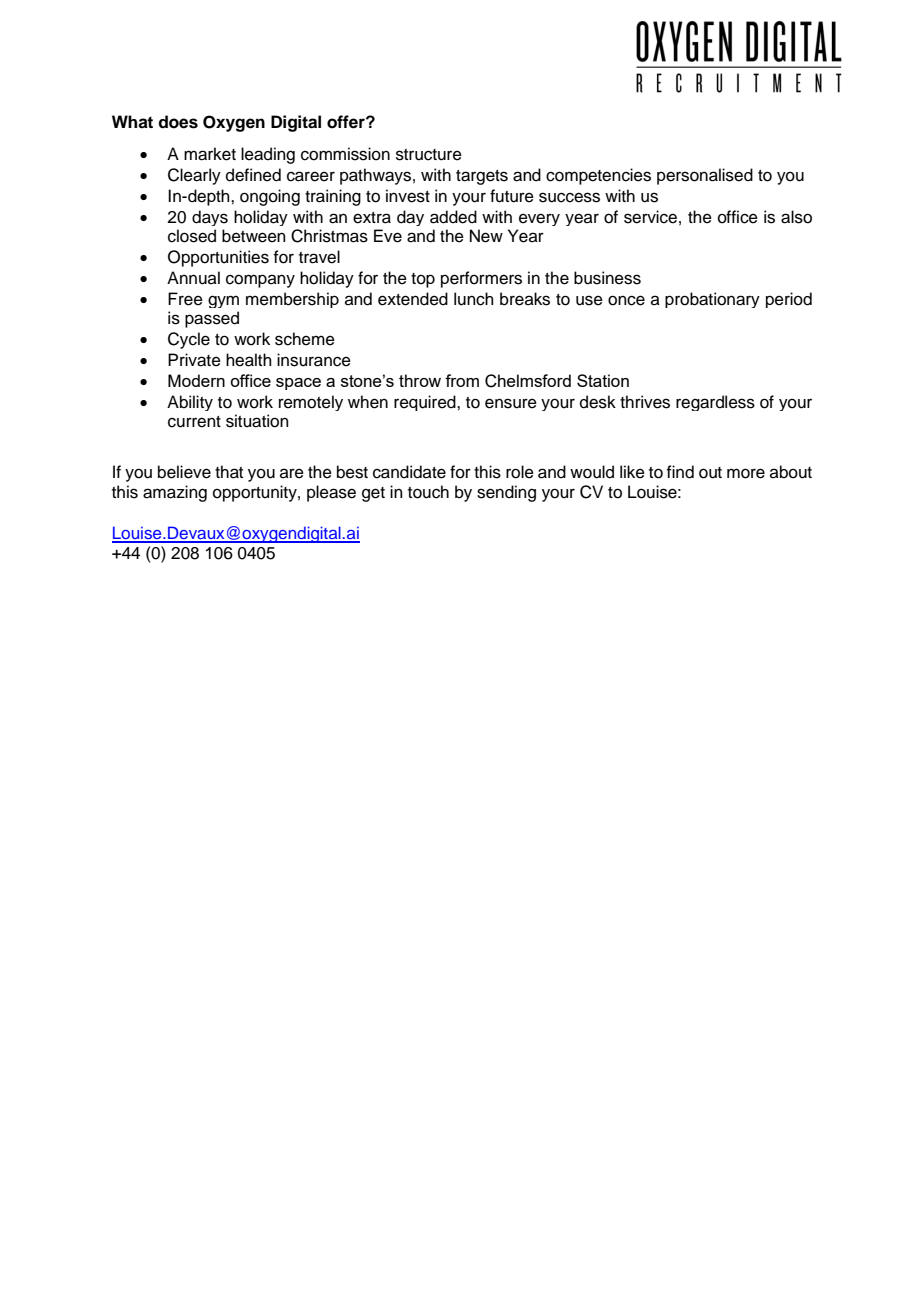 The image size is (924, 1308). I want to click on touch, so click(428, 492).
